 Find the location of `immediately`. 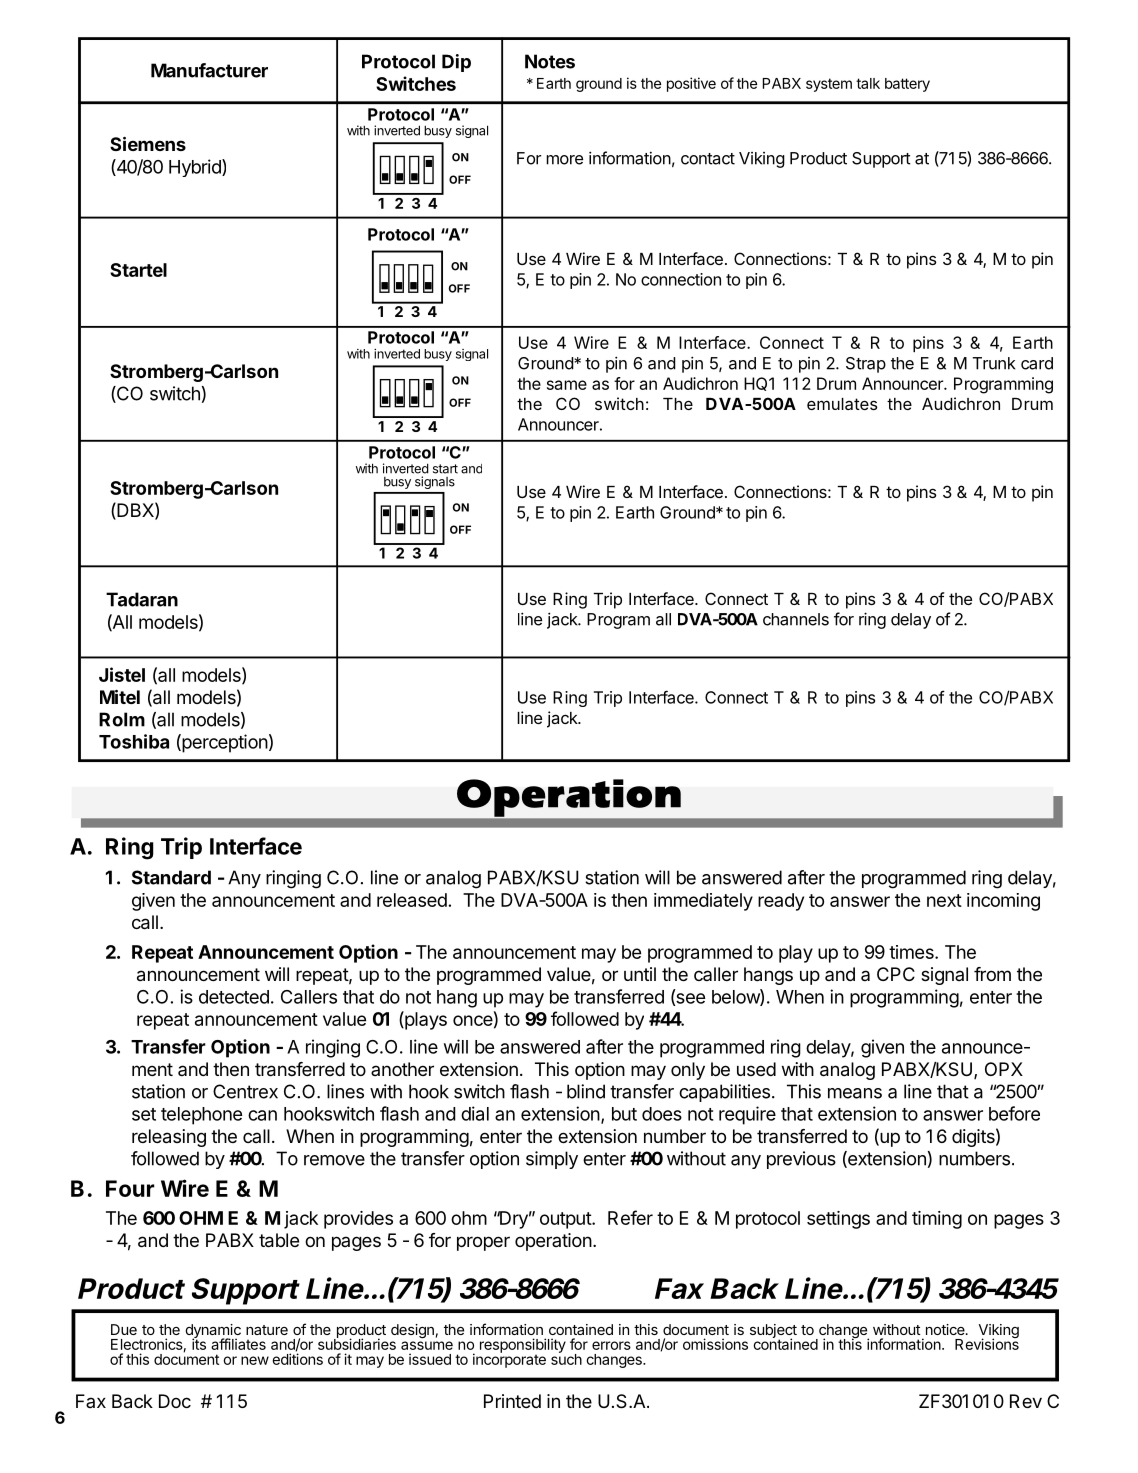

immediately is located at coordinates (703, 902).
